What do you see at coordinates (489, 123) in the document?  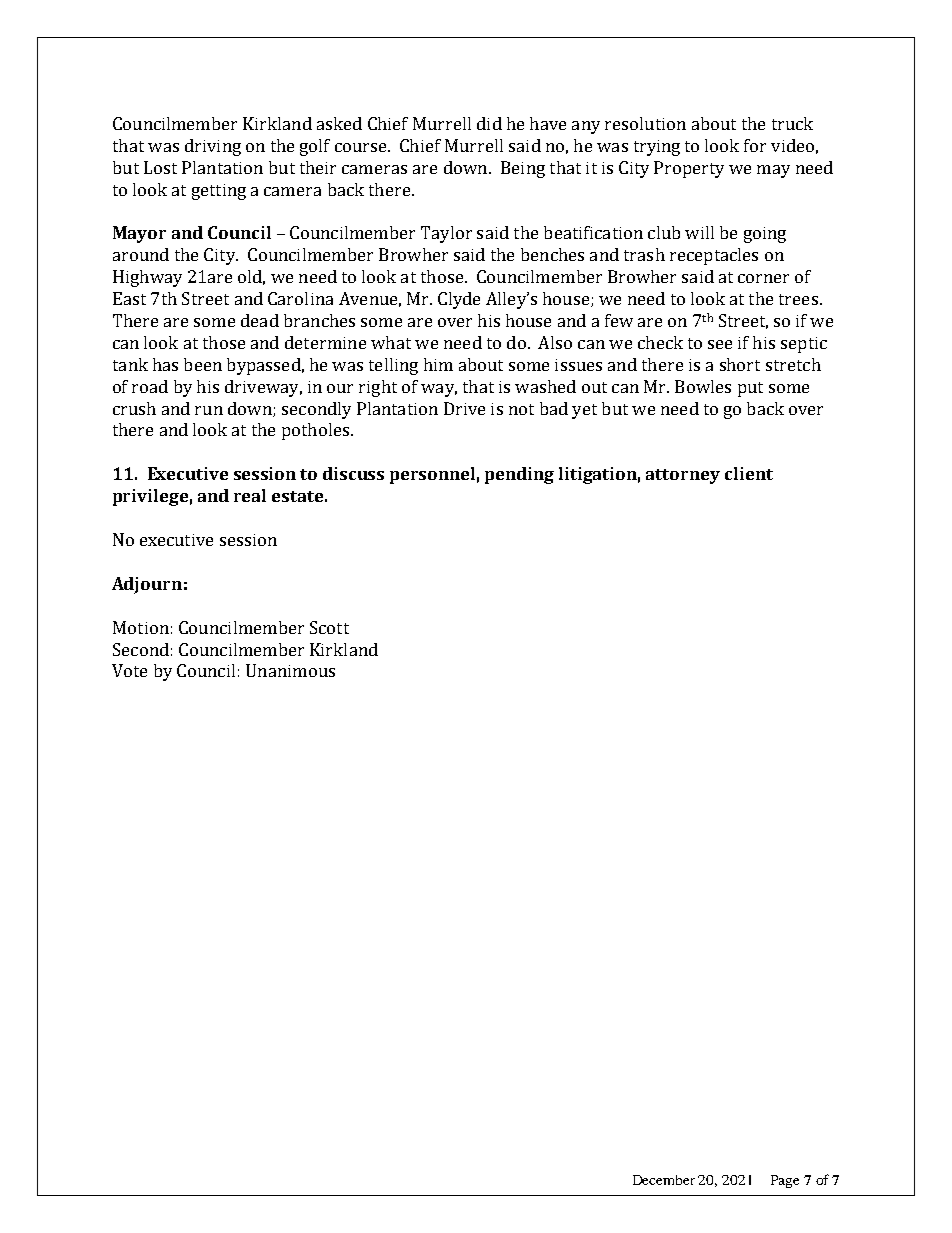 I see `did` at bounding box center [489, 123].
